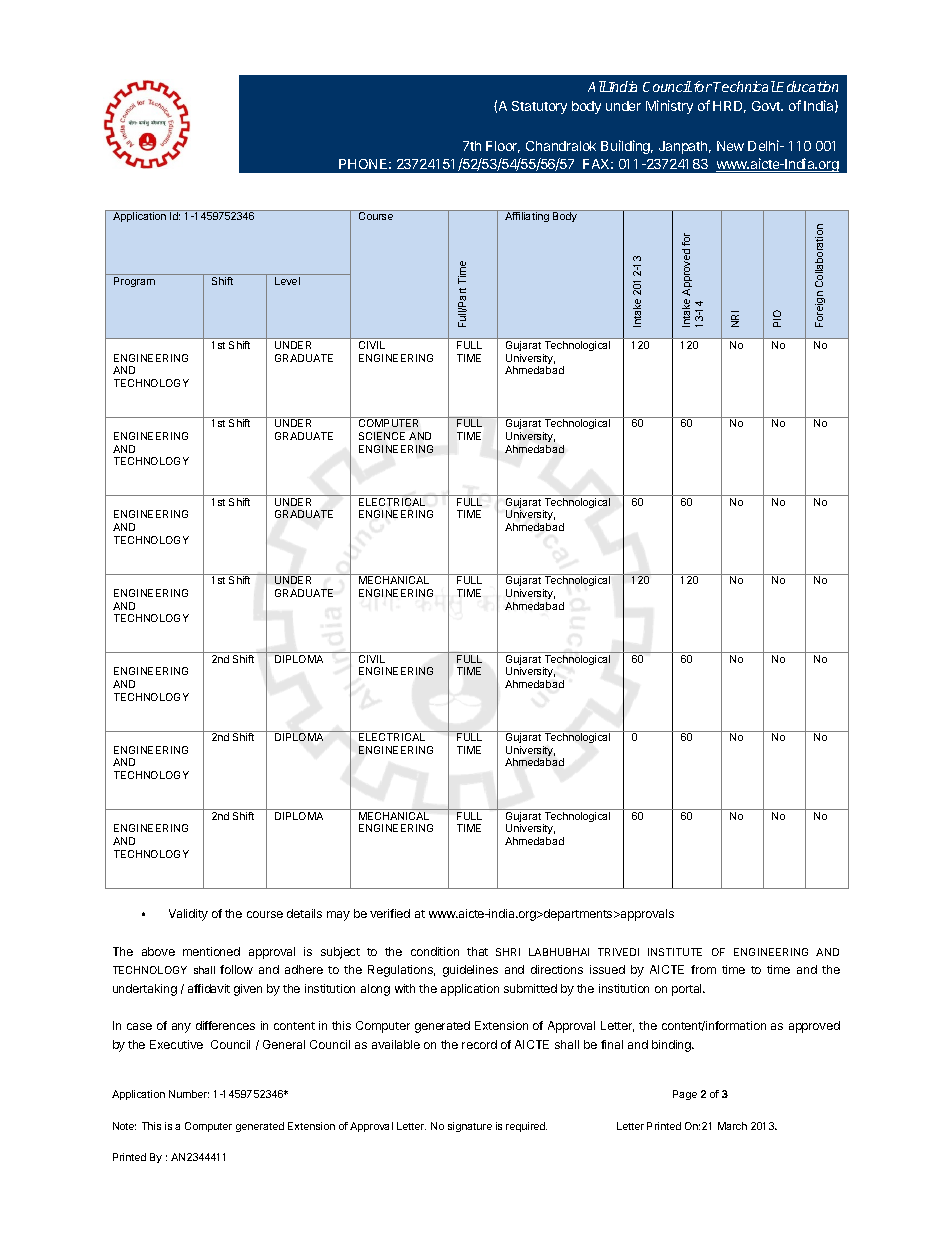 This screenshot has width=952, height=1233. What do you see at coordinates (390, 913) in the screenshot?
I see `verified` at bounding box center [390, 913].
